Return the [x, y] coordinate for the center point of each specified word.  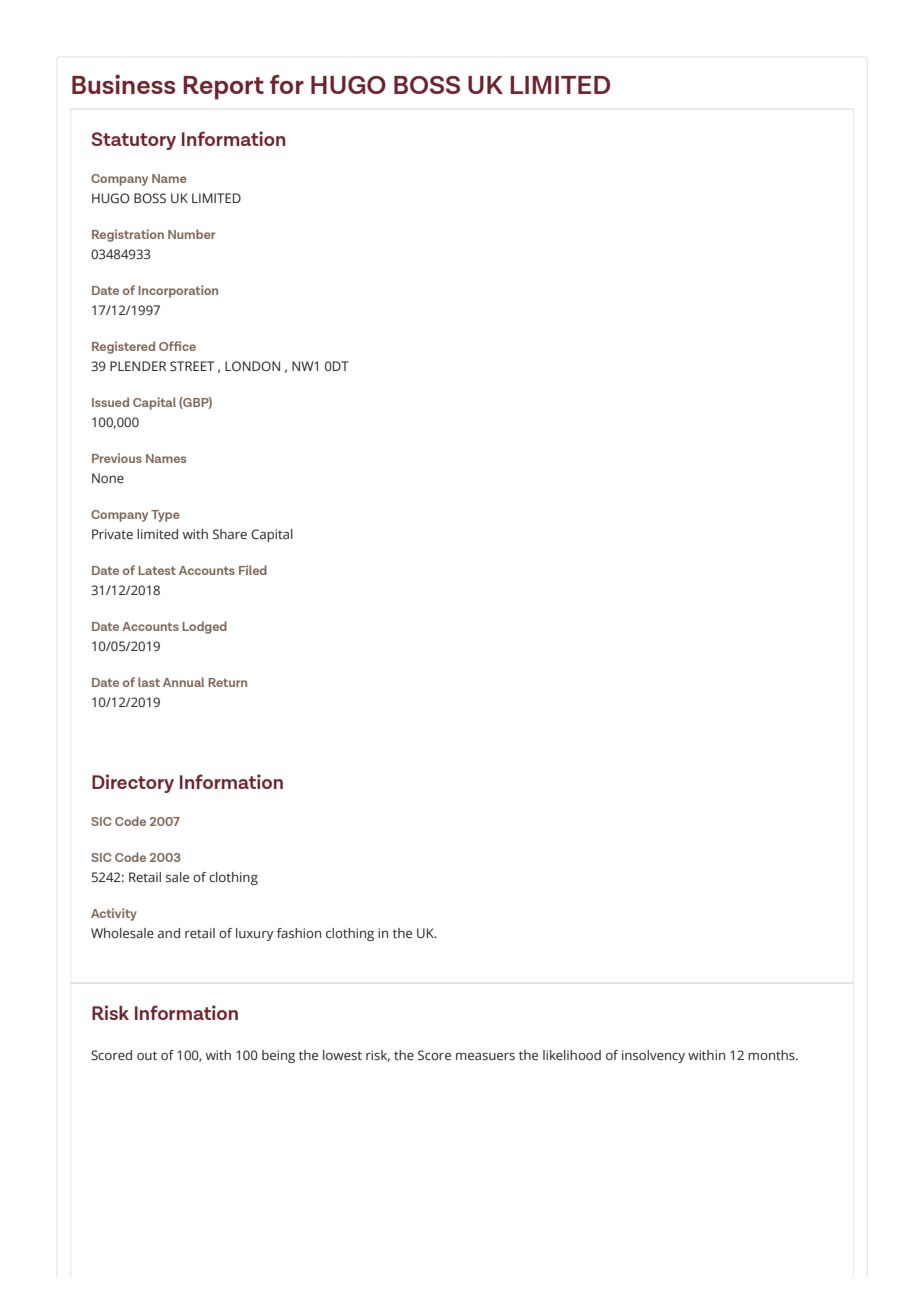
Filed [253, 570]
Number [191, 234]
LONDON [252, 366]
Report [223, 88]
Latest [157, 570]
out [147, 1055]
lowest [342, 1055]
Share [230, 534]
